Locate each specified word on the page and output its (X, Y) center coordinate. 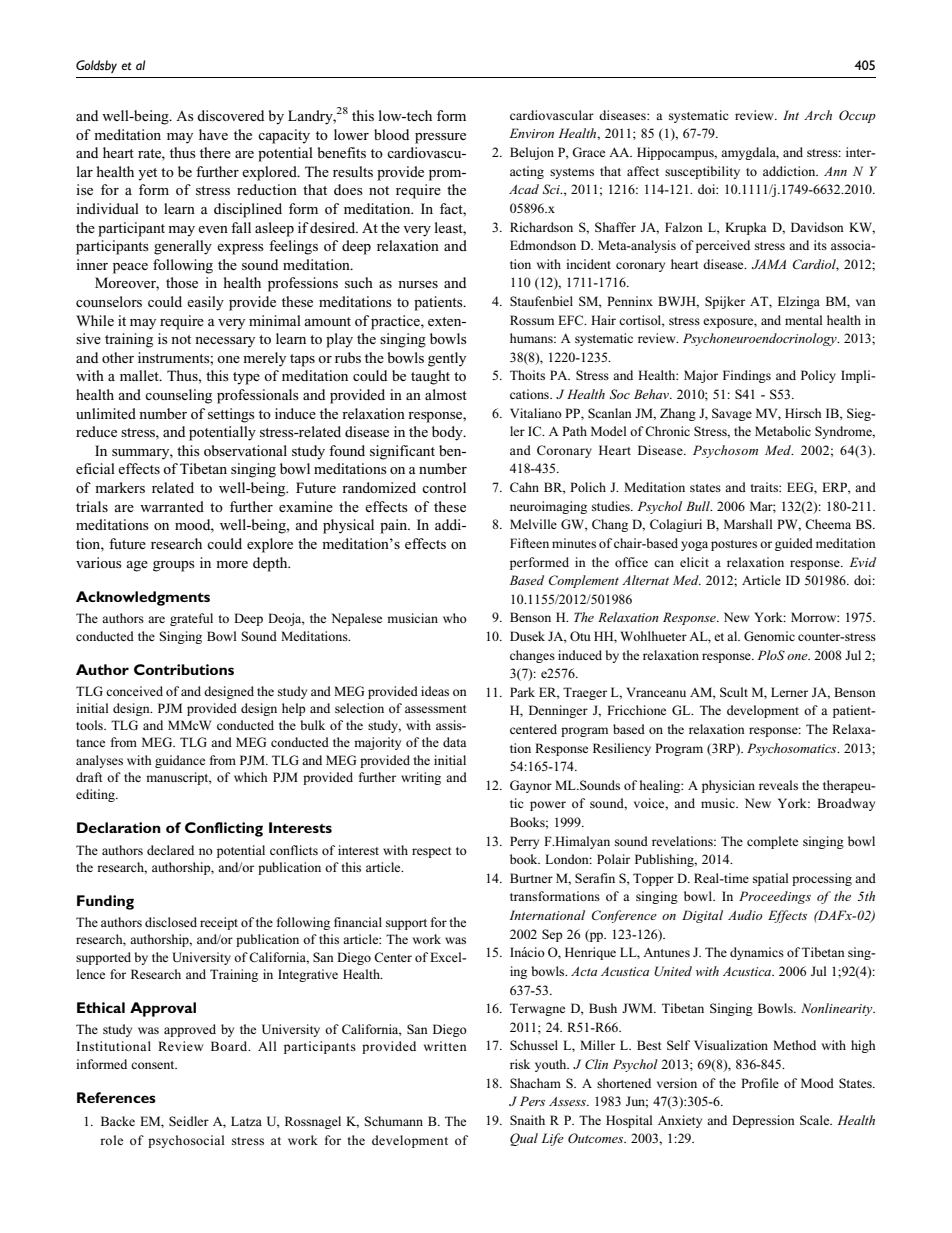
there (215, 152)
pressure (440, 138)
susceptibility (702, 172)
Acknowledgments (143, 598)
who (455, 618)
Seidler (189, 1121)
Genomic (769, 636)
